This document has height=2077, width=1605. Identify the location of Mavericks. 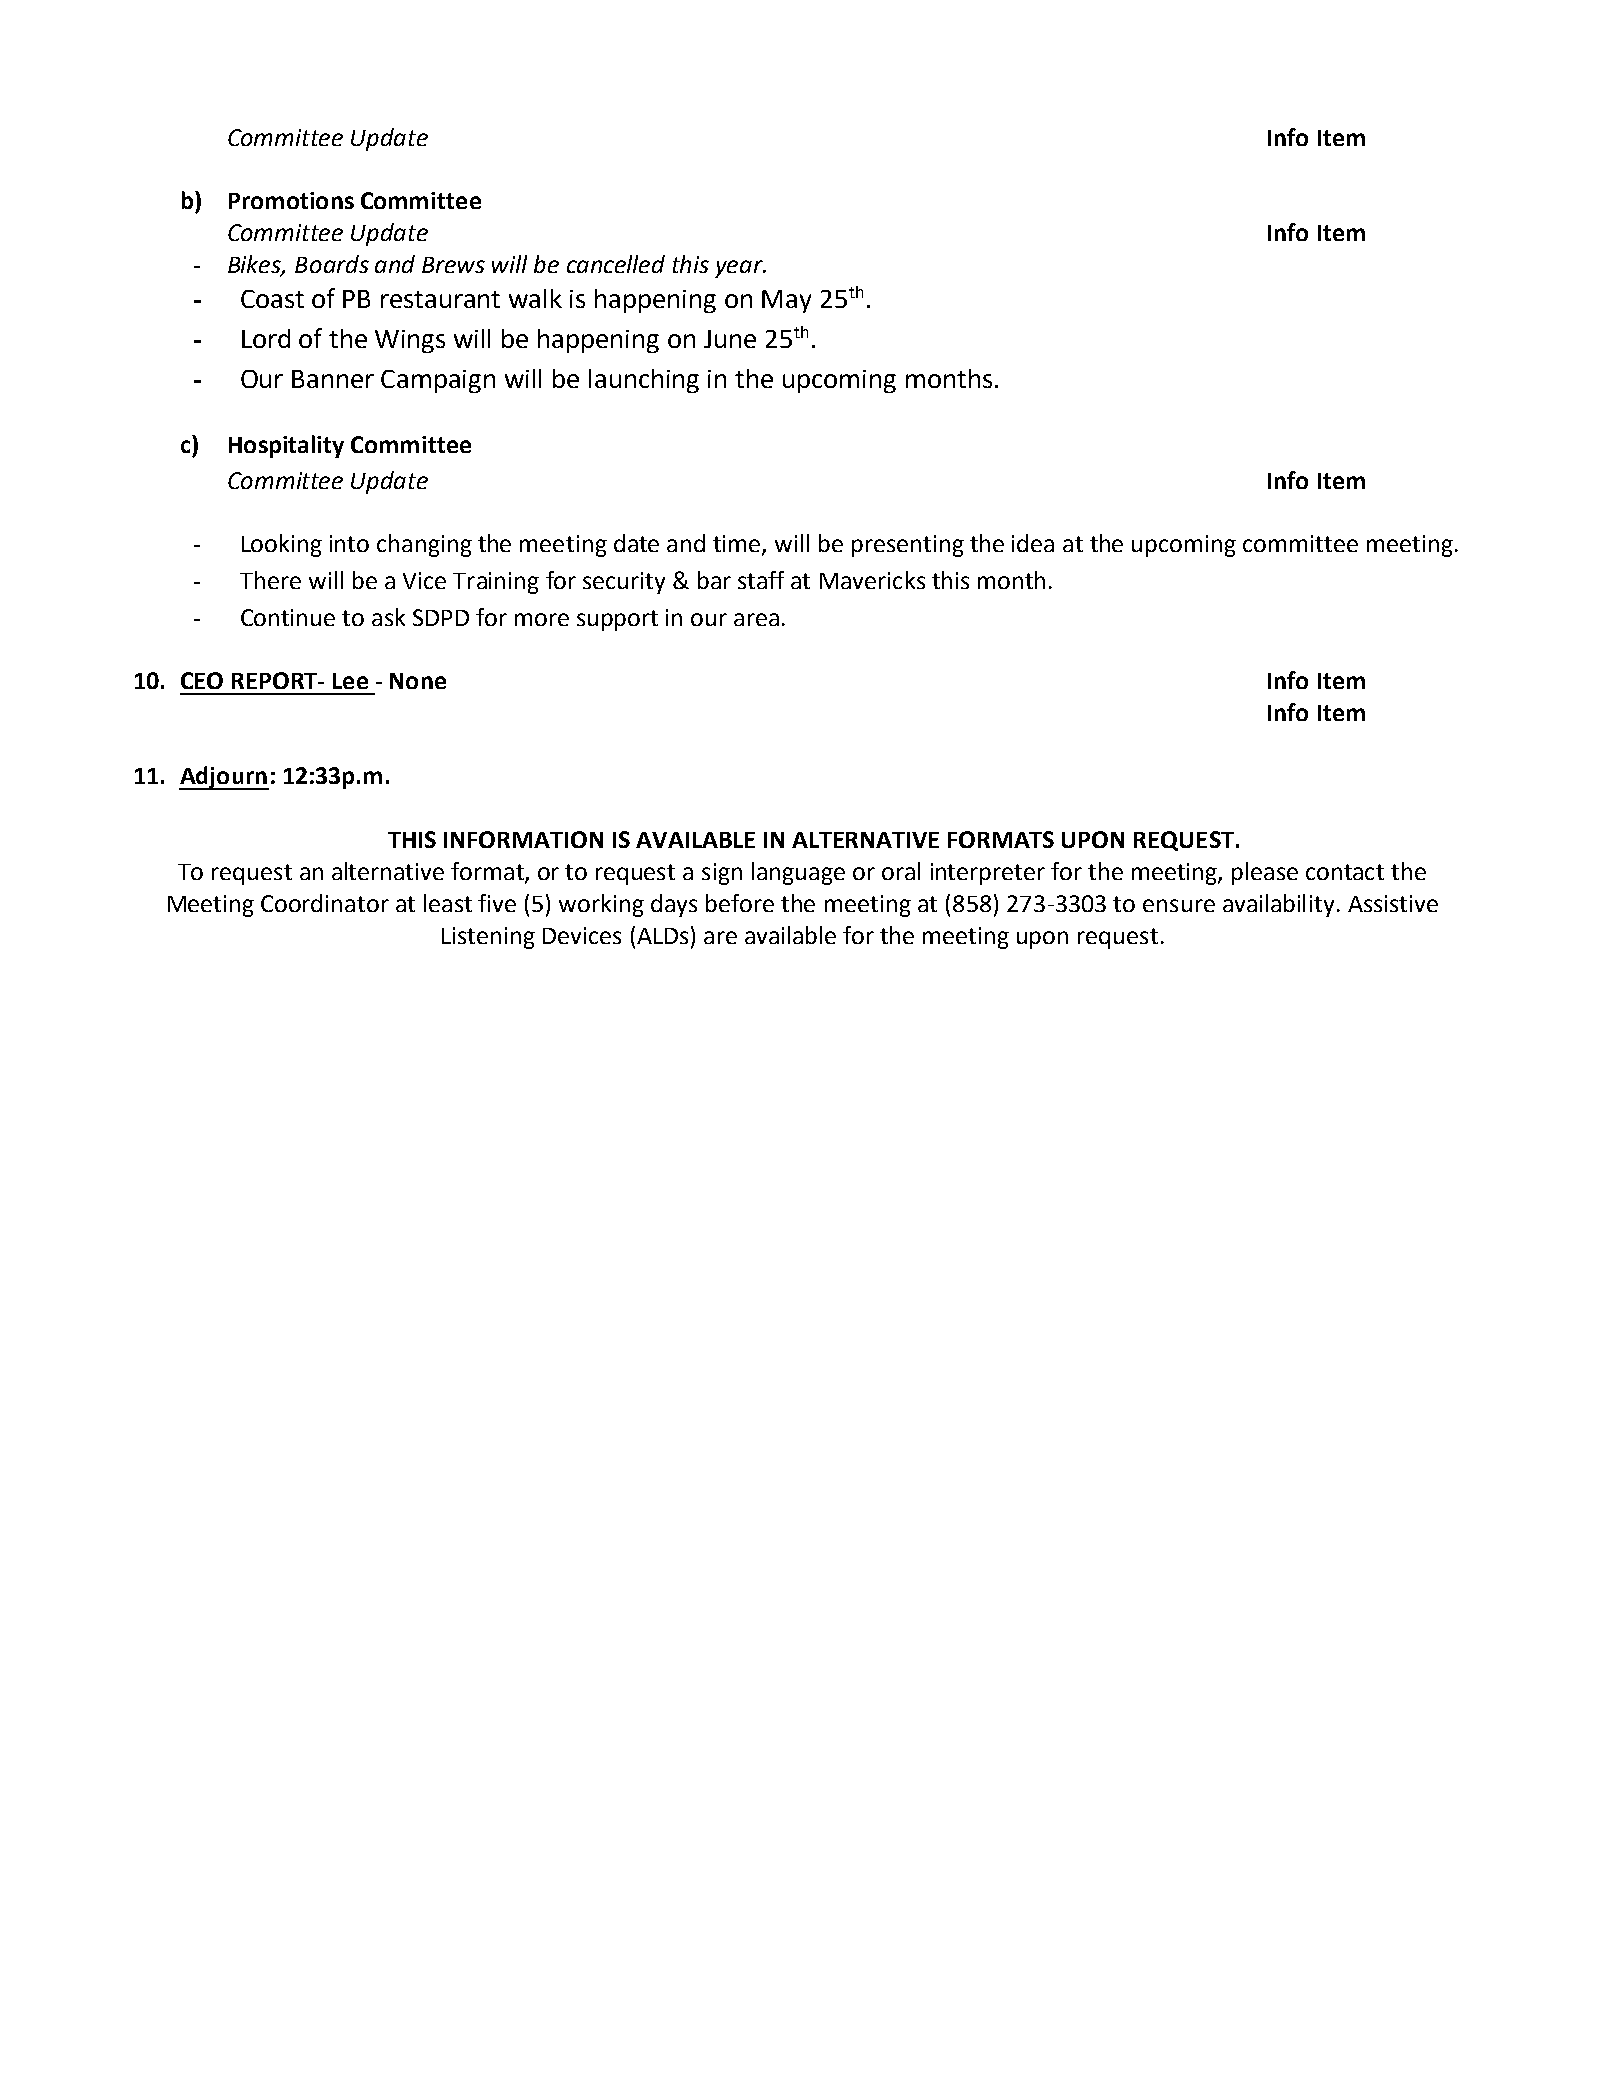
(872, 580).
